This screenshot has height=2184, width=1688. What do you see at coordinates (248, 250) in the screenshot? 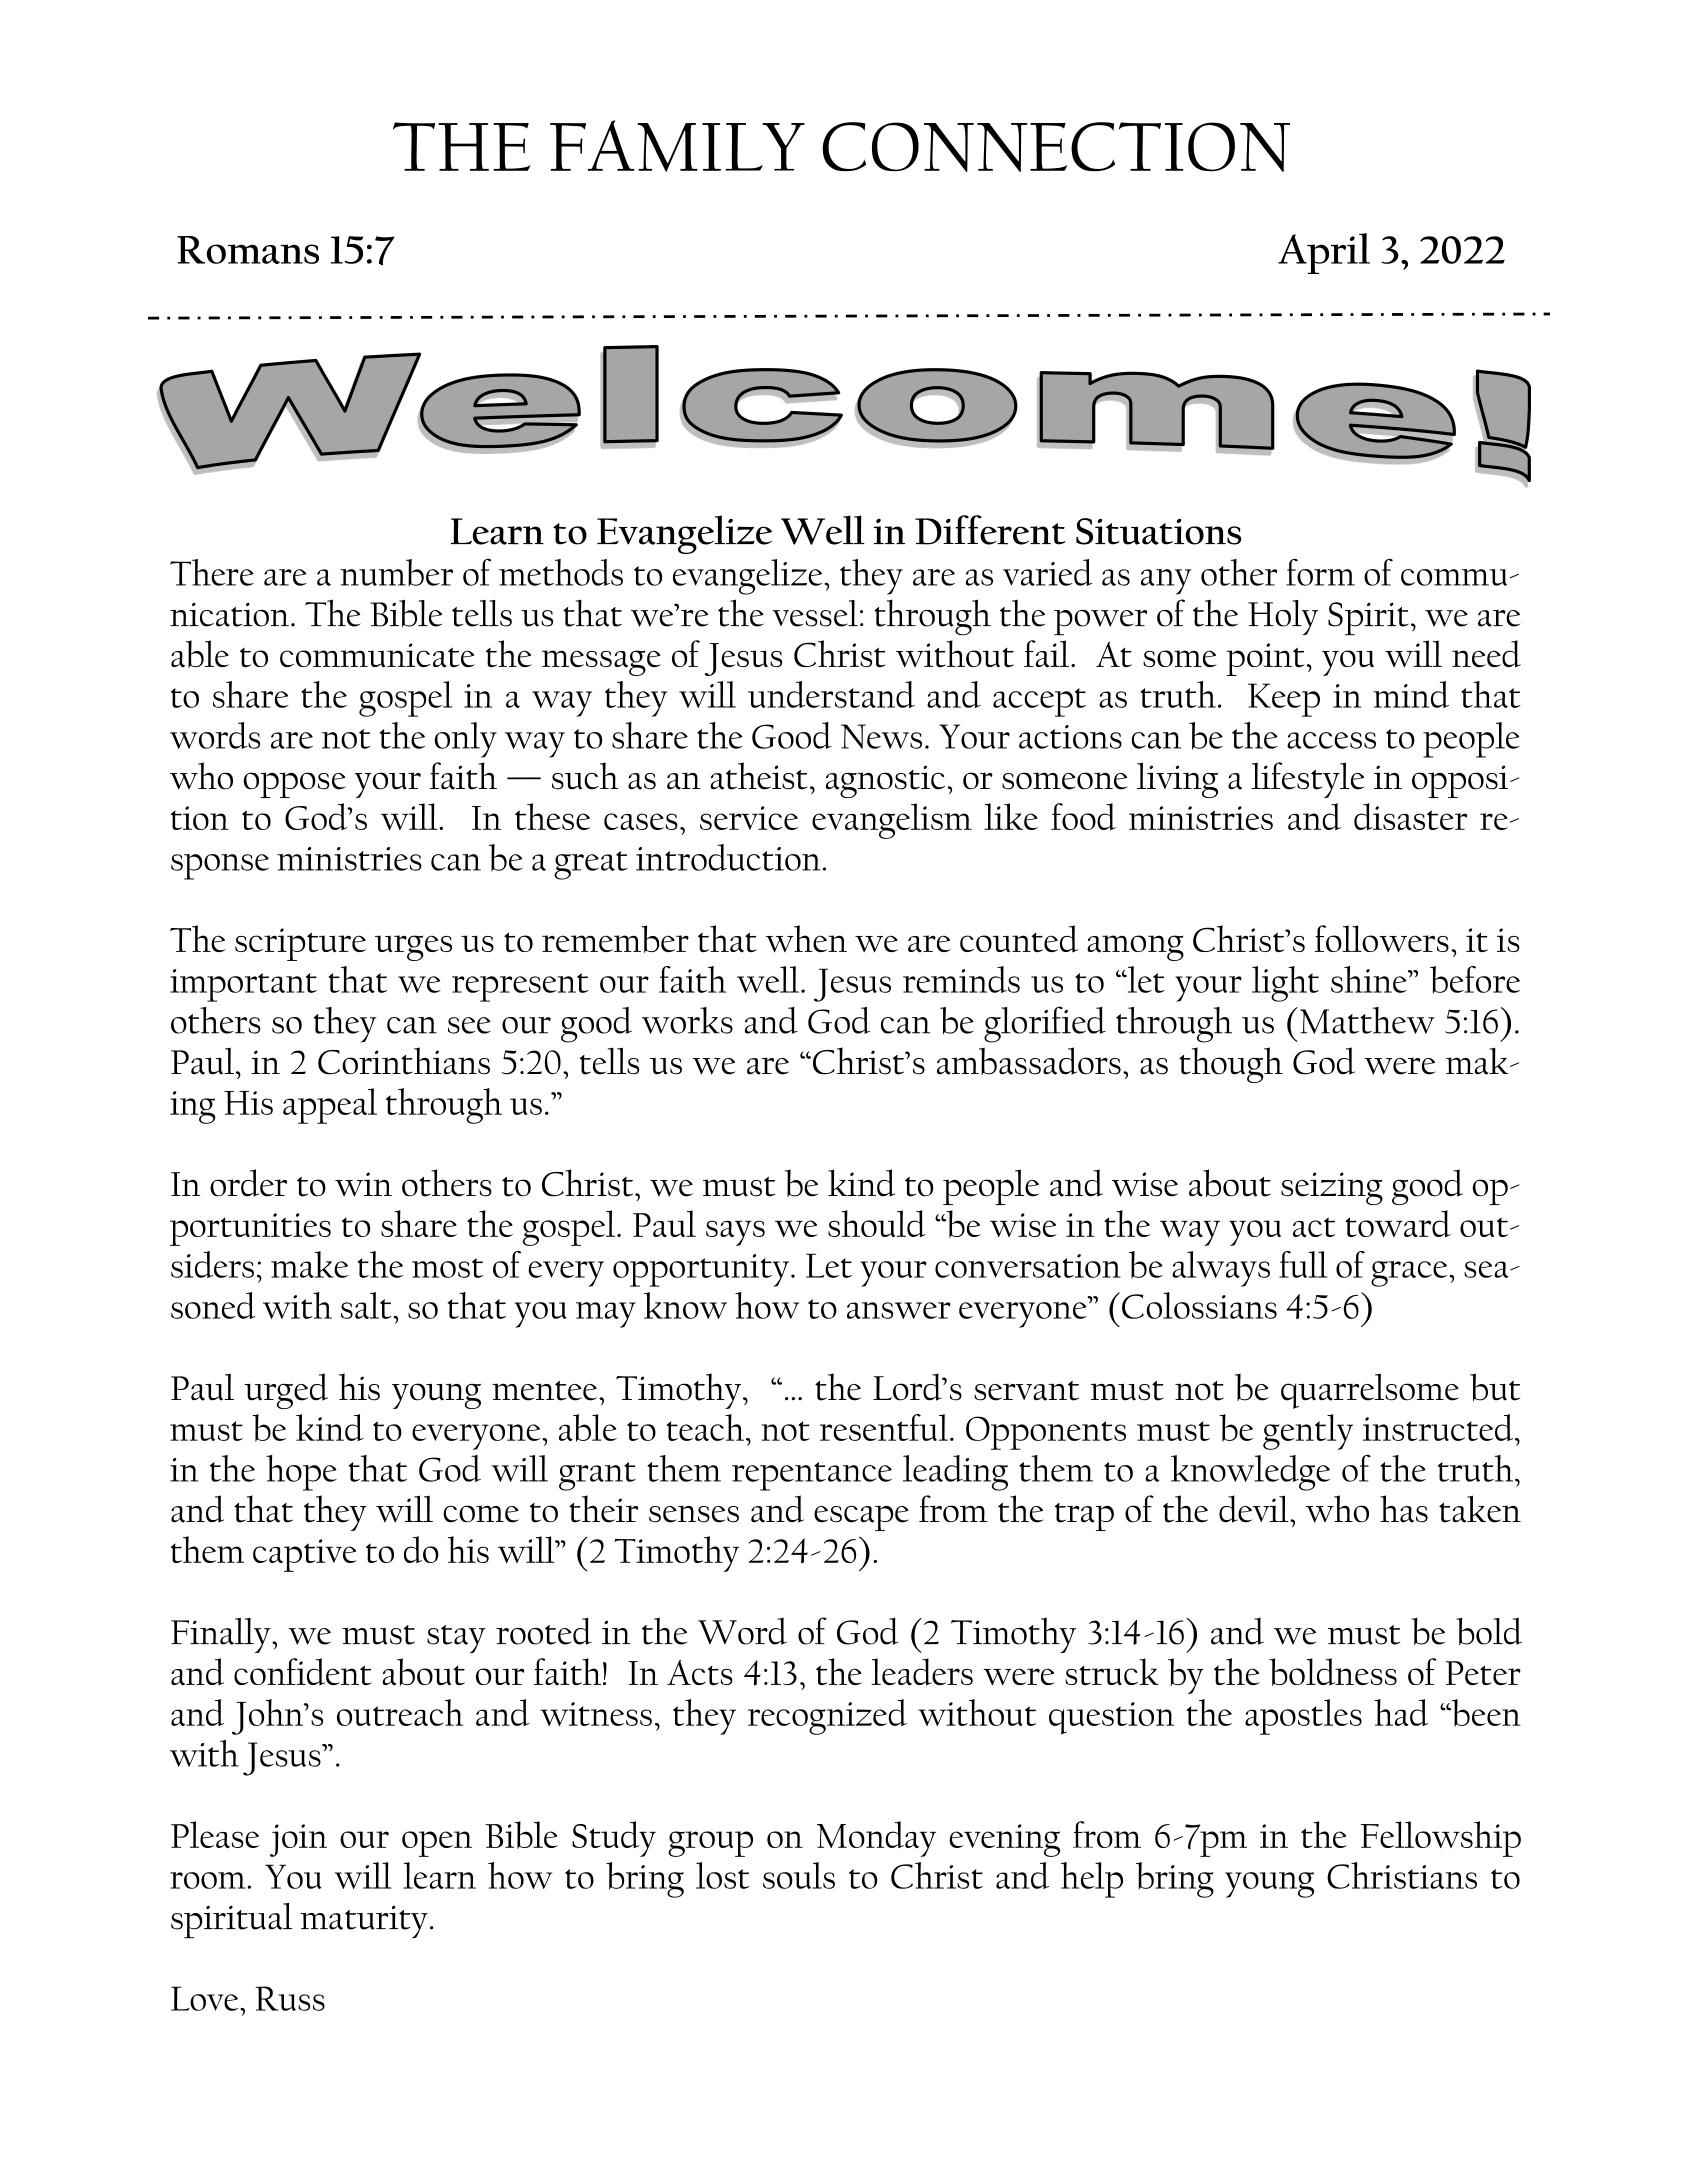
I see `Romans` at bounding box center [248, 250].
